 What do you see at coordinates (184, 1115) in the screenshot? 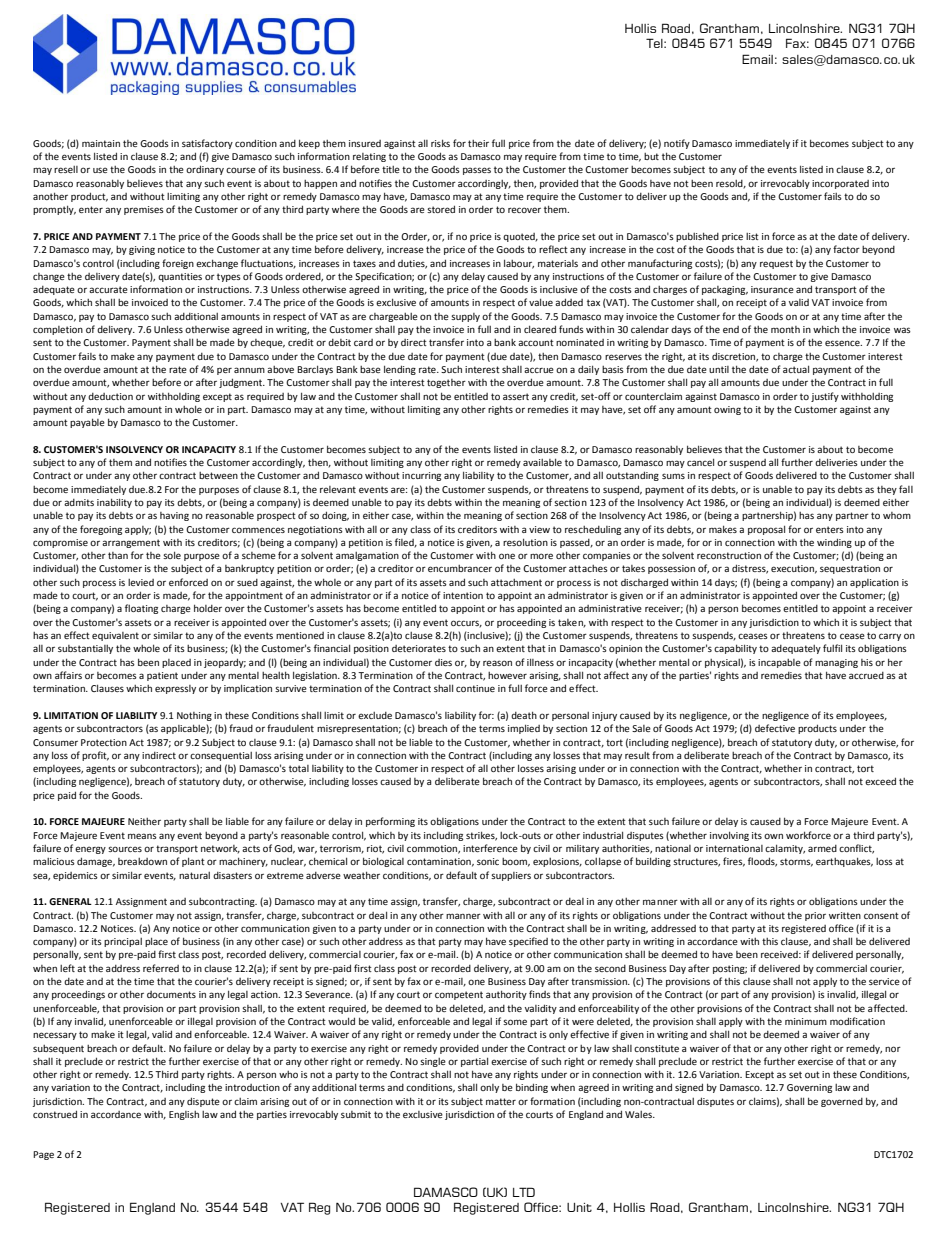
I see `English` at bounding box center [184, 1115].
